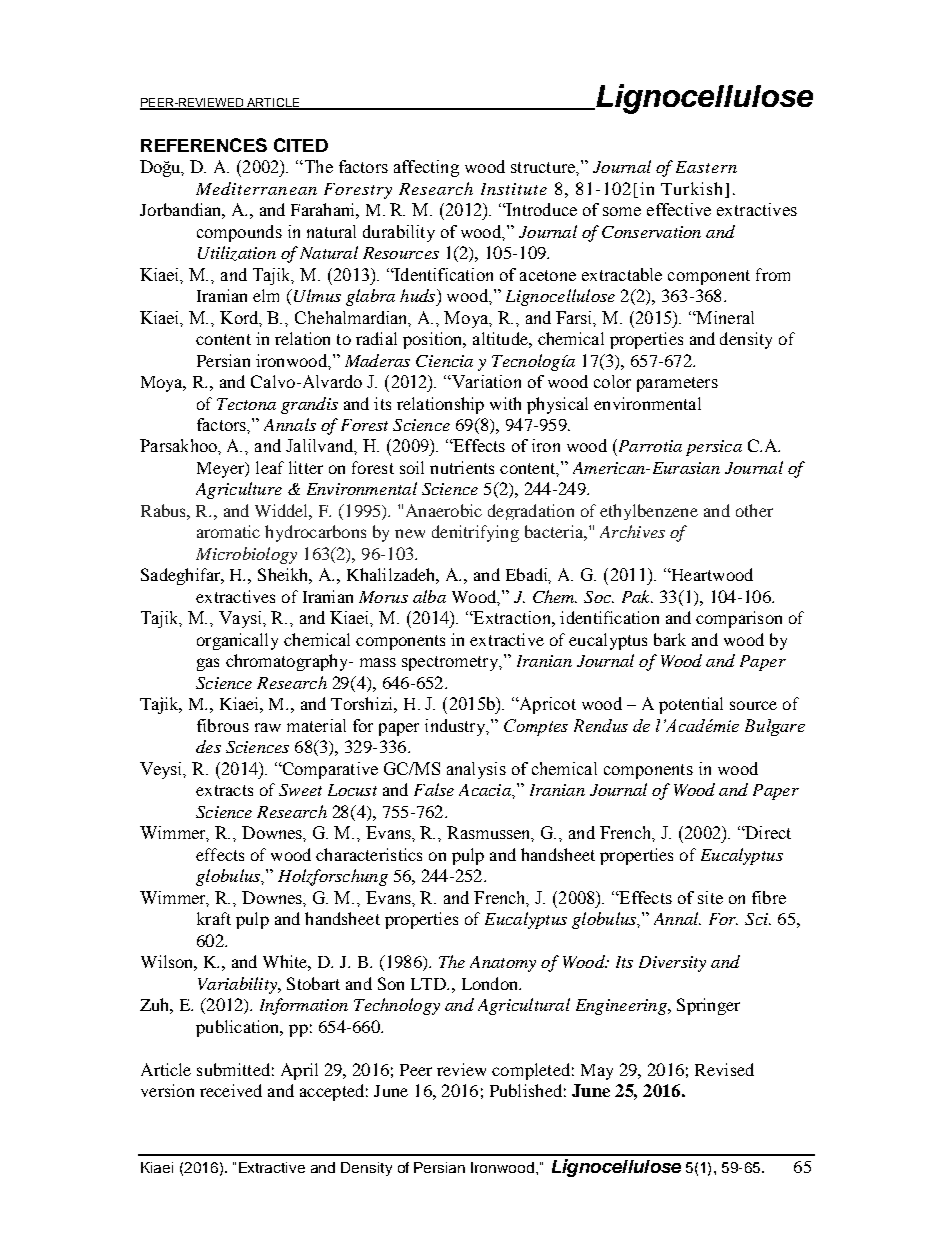  What do you see at coordinates (706, 167) in the screenshot?
I see `Eastern` at bounding box center [706, 167].
